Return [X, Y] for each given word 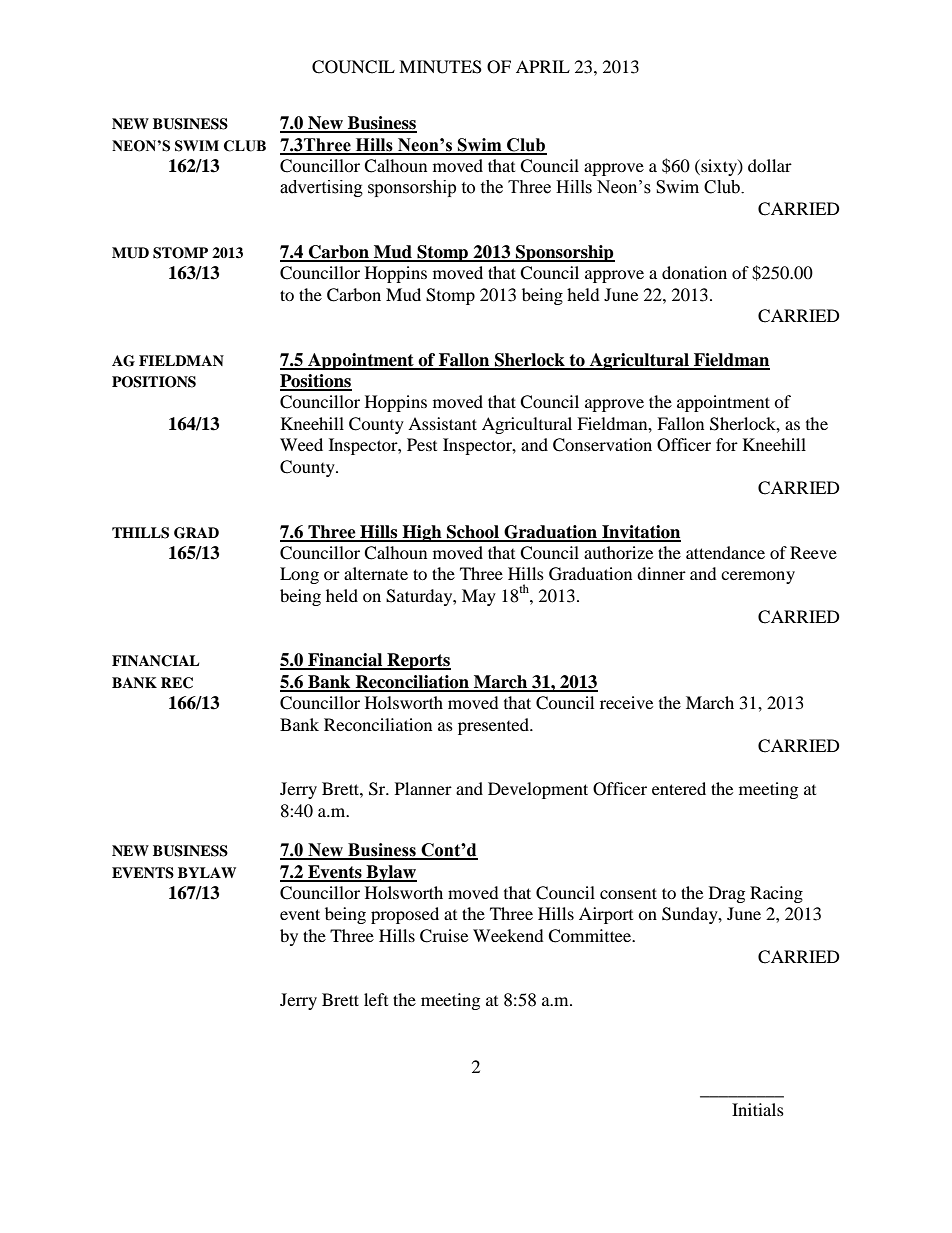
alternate [376, 573]
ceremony [758, 577]
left [376, 999]
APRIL [543, 66]
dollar [770, 165]
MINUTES [440, 67]
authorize [618, 552]
